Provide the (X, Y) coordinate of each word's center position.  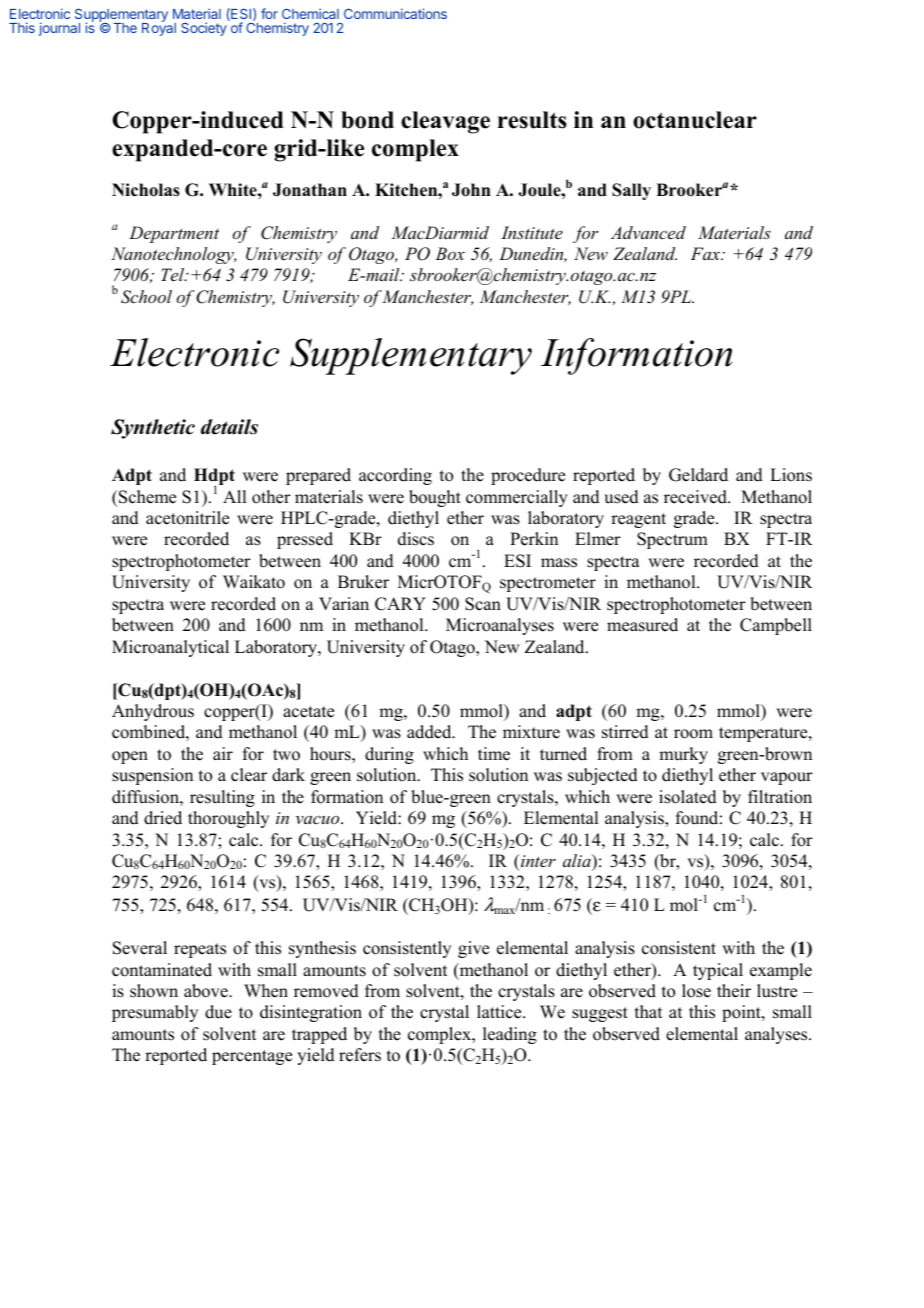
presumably (155, 1013)
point (742, 1013)
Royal (159, 28)
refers (360, 1055)
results (532, 120)
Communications (395, 13)
